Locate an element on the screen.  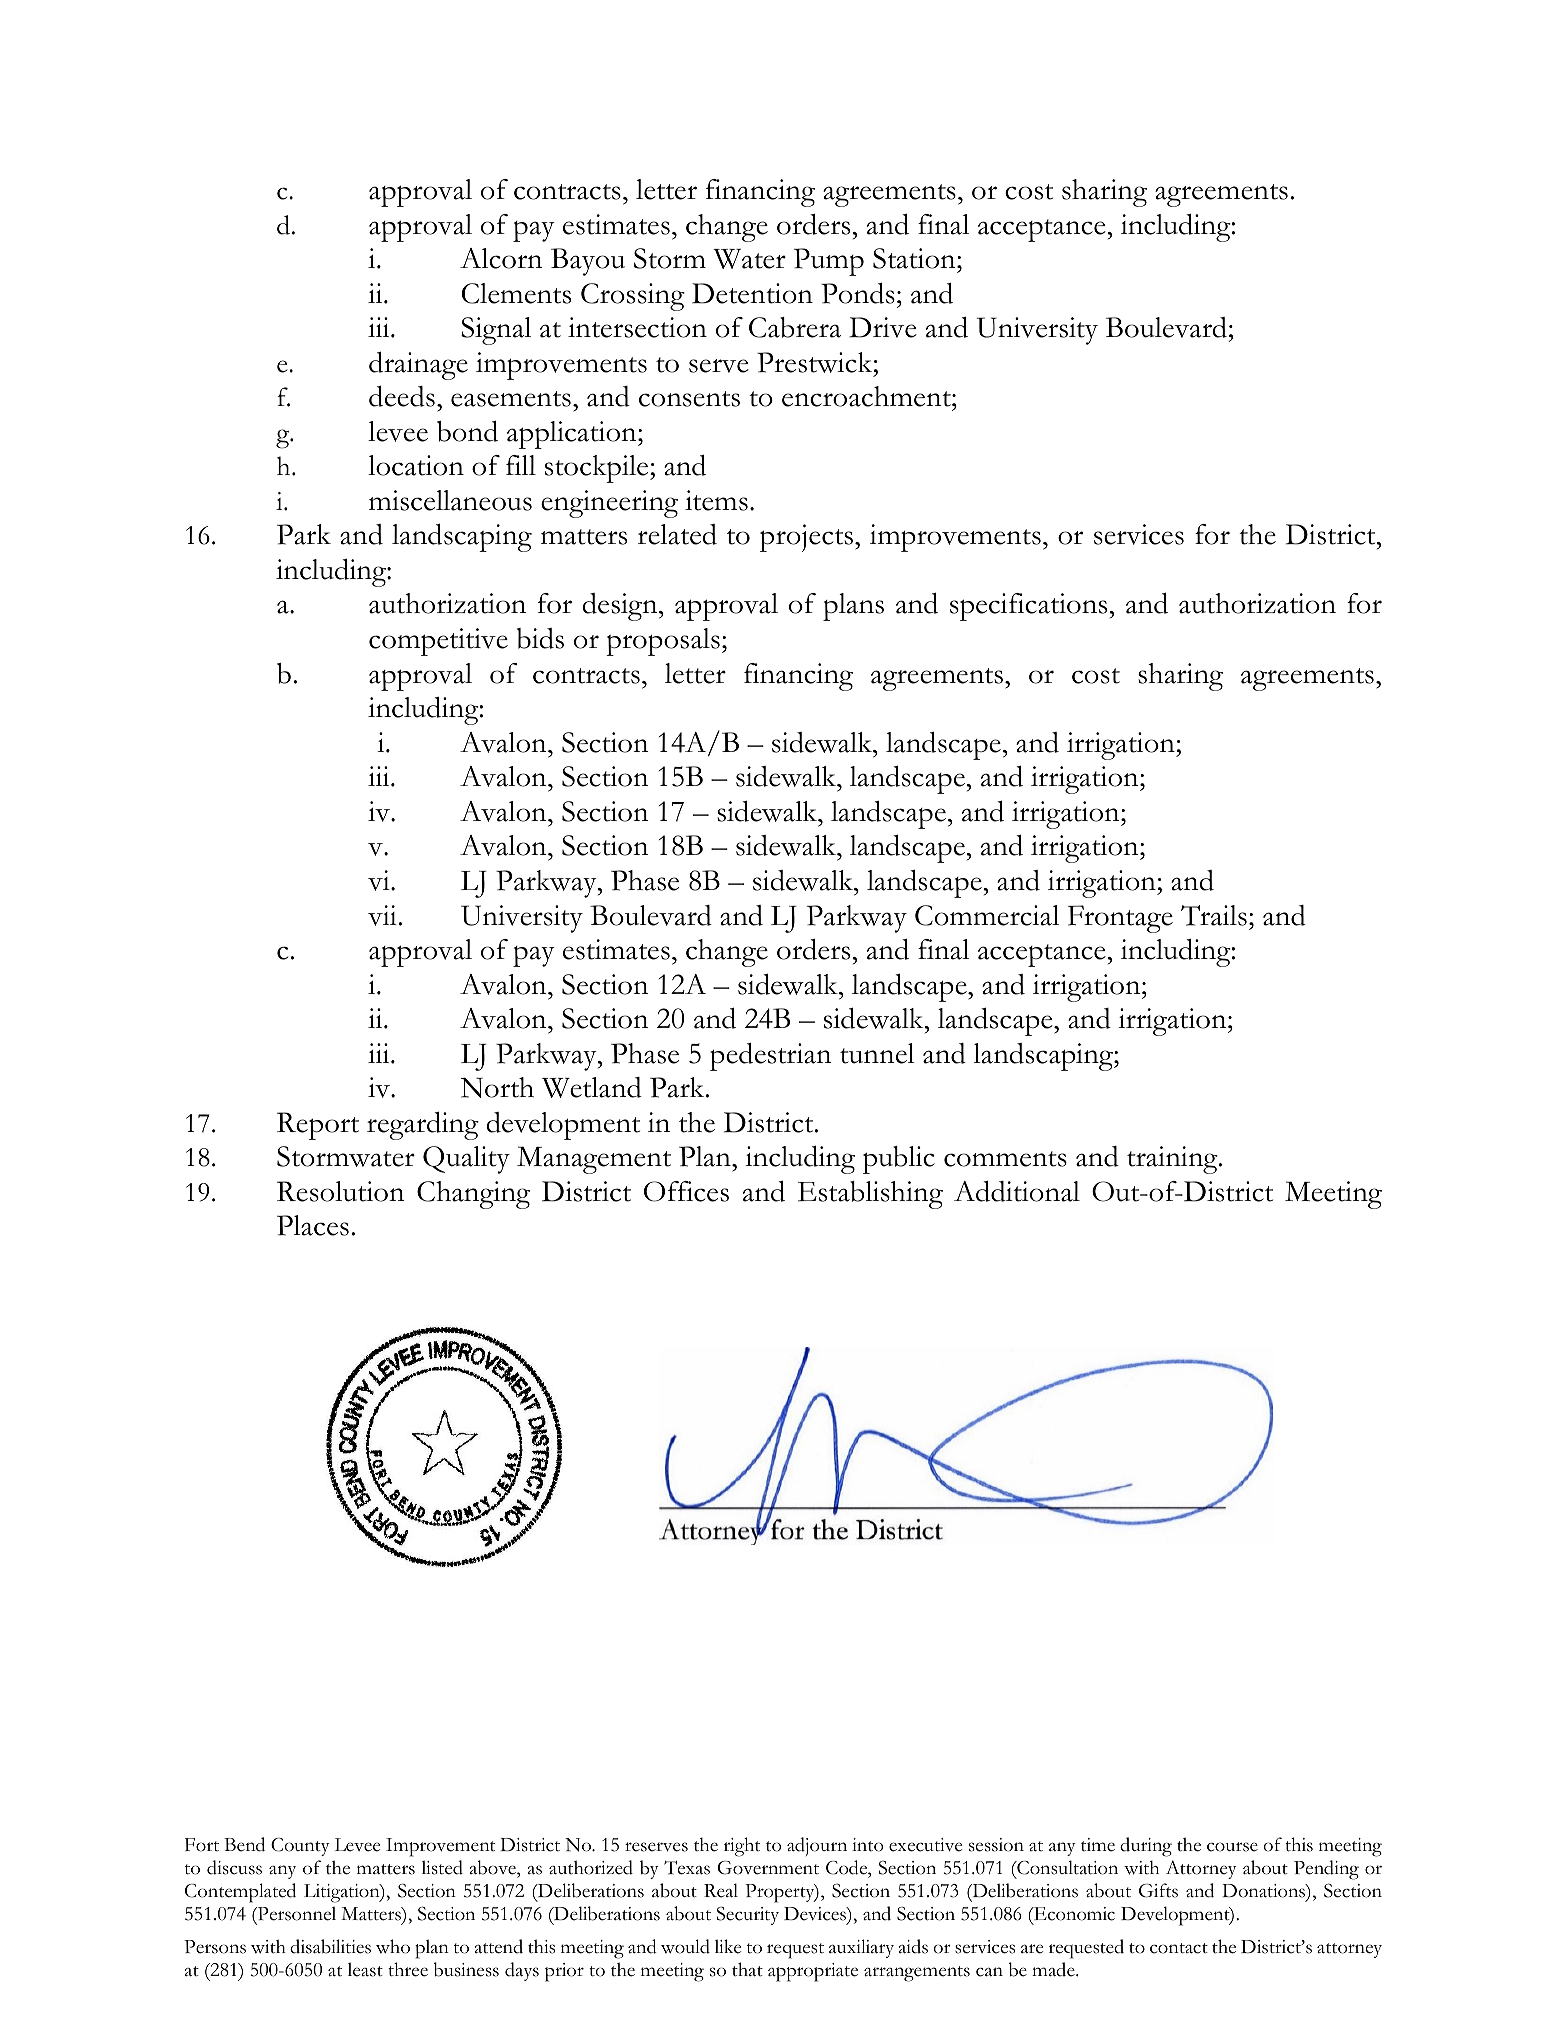
Places is located at coordinates (313, 1225).
